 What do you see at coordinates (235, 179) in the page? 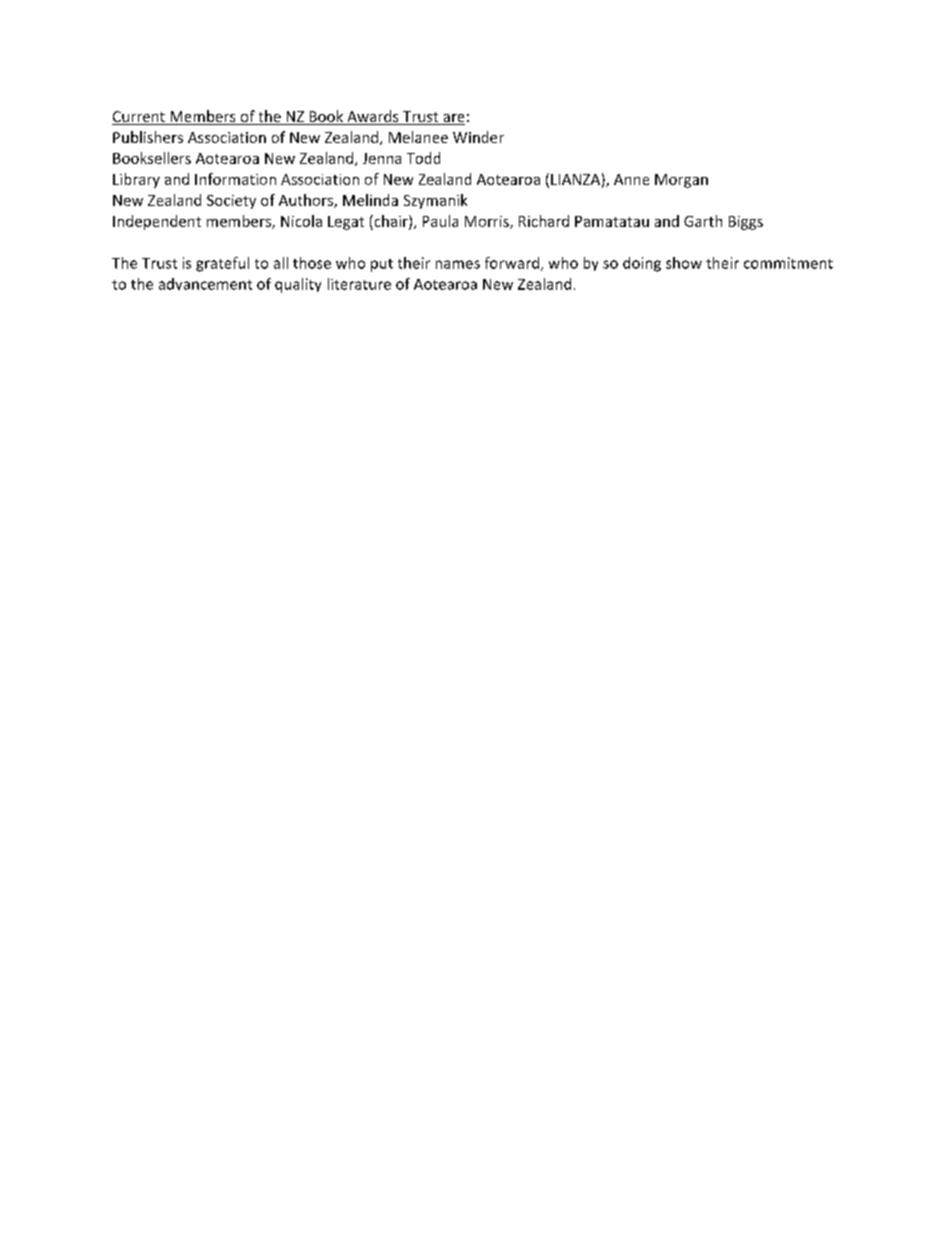
I see `Information` at bounding box center [235, 179].
